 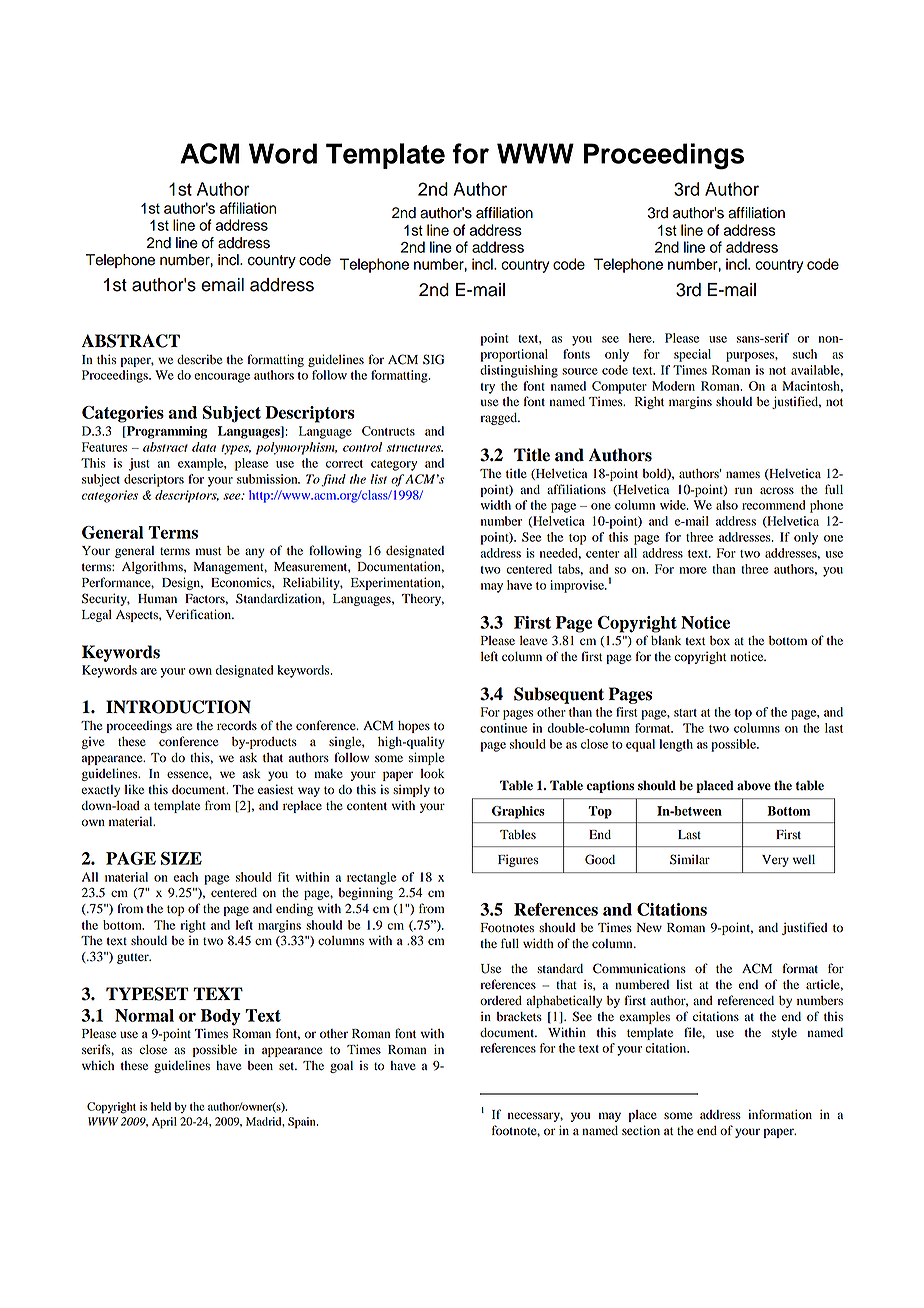 I want to click on describe, so click(x=200, y=359).
